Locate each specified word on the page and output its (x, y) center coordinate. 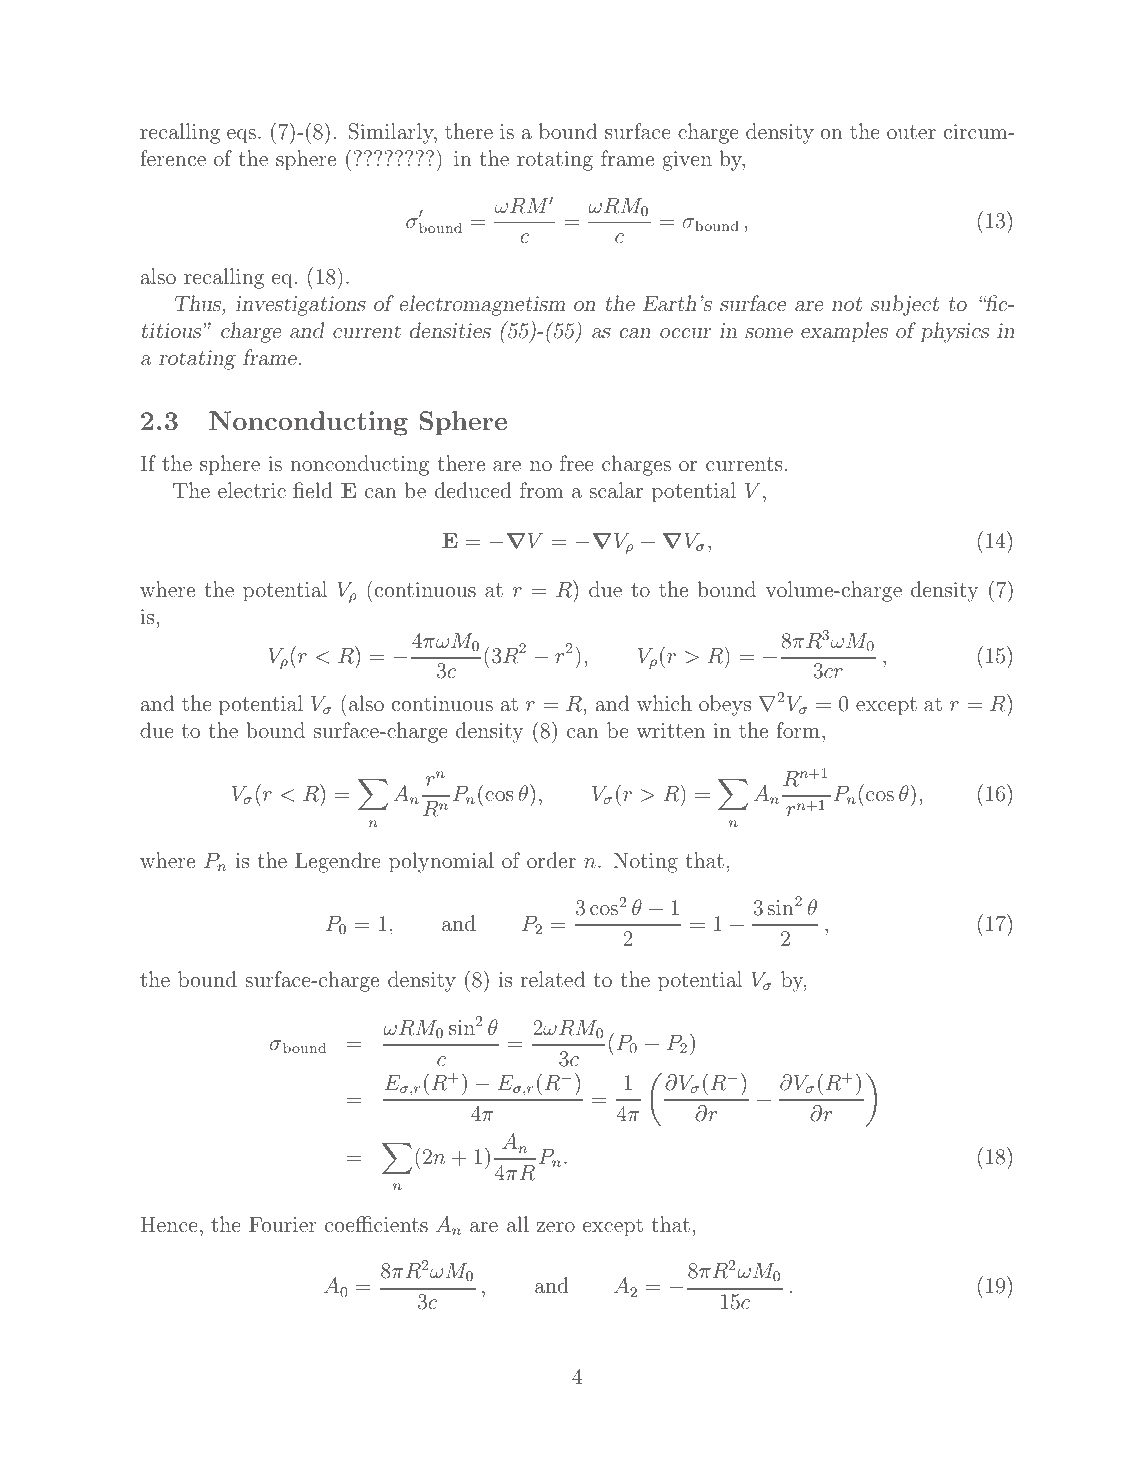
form (798, 730)
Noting (645, 862)
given (687, 161)
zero (555, 1227)
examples (844, 332)
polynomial (441, 862)
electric (252, 490)
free (577, 463)
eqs (241, 136)
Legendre (338, 862)
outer (911, 132)
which (664, 703)
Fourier (283, 1224)
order (551, 860)
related (552, 979)
